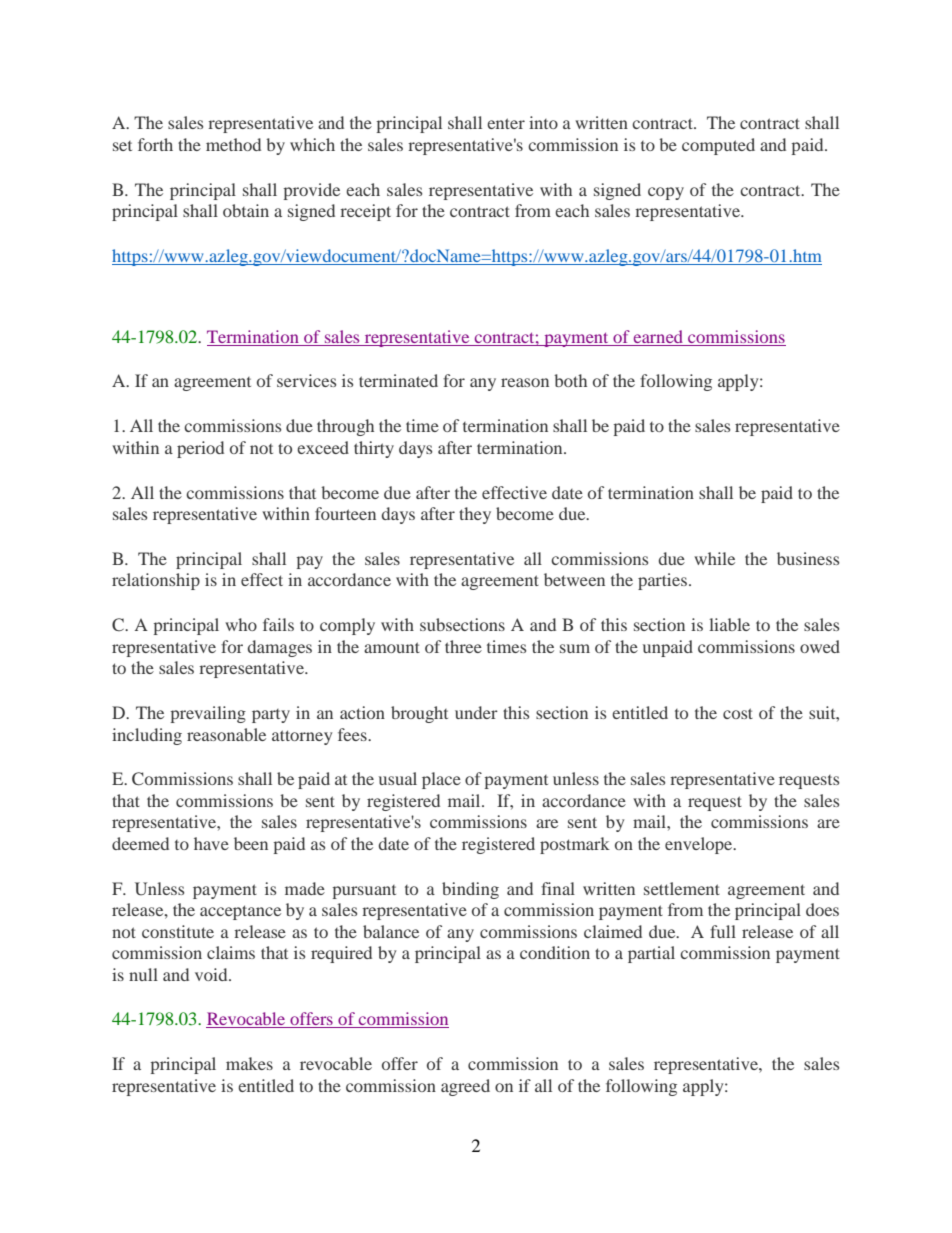 This screenshot has height=1233, width=952. What do you see at coordinates (241, 624) in the screenshot?
I see `who` at bounding box center [241, 624].
